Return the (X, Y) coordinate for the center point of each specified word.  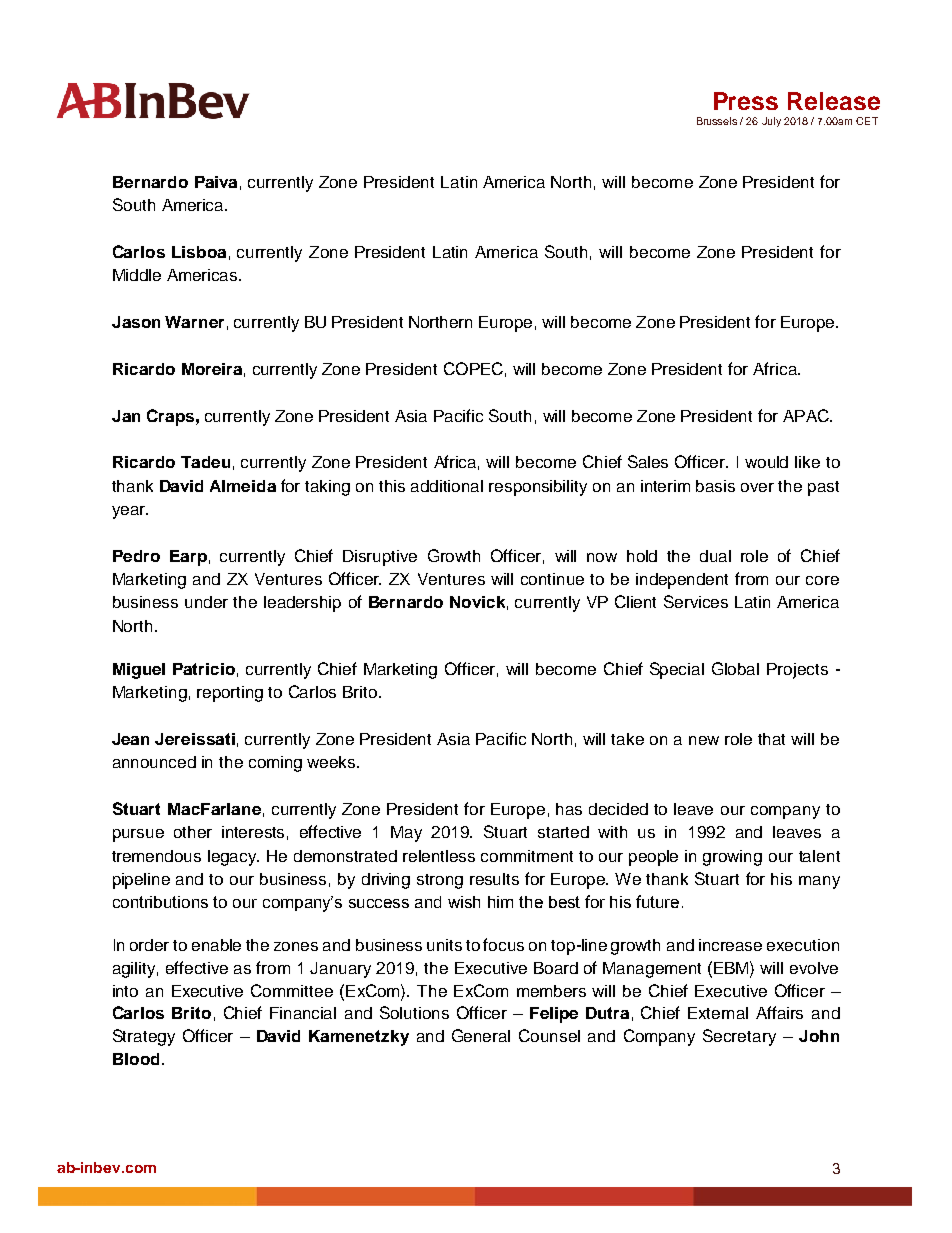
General (481, 1035)
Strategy (144, 1037)
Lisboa (199, 252)
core (822, 580)
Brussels (717, 121)
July (771, 122)
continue (552, 579)
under (206, 602)
